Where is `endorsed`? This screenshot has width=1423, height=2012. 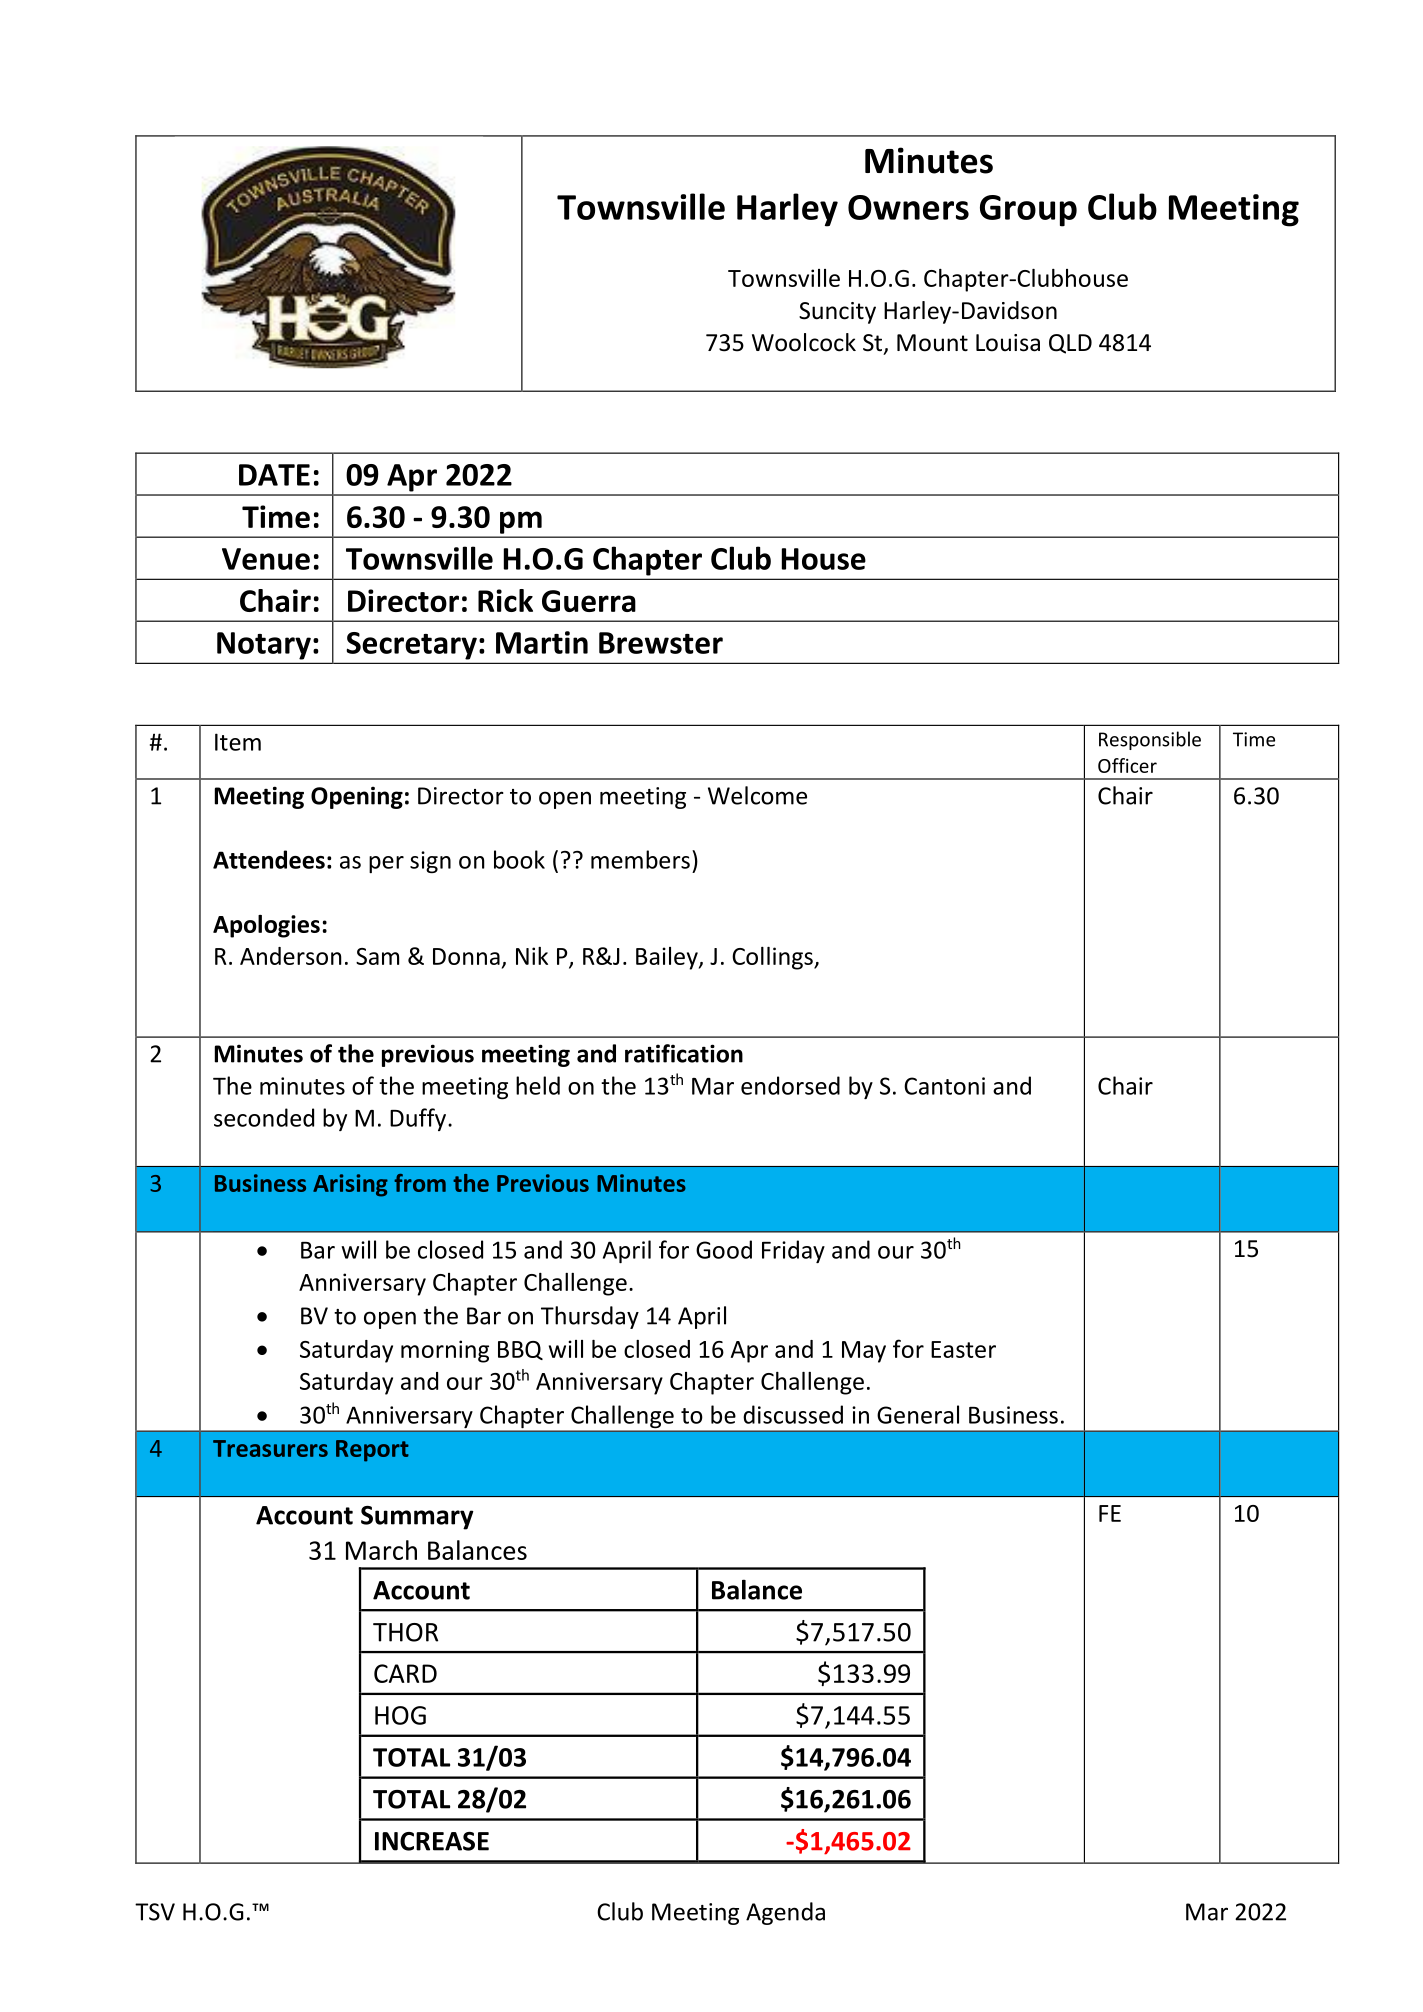 endorsed is located at coordinates (790, 1085).
